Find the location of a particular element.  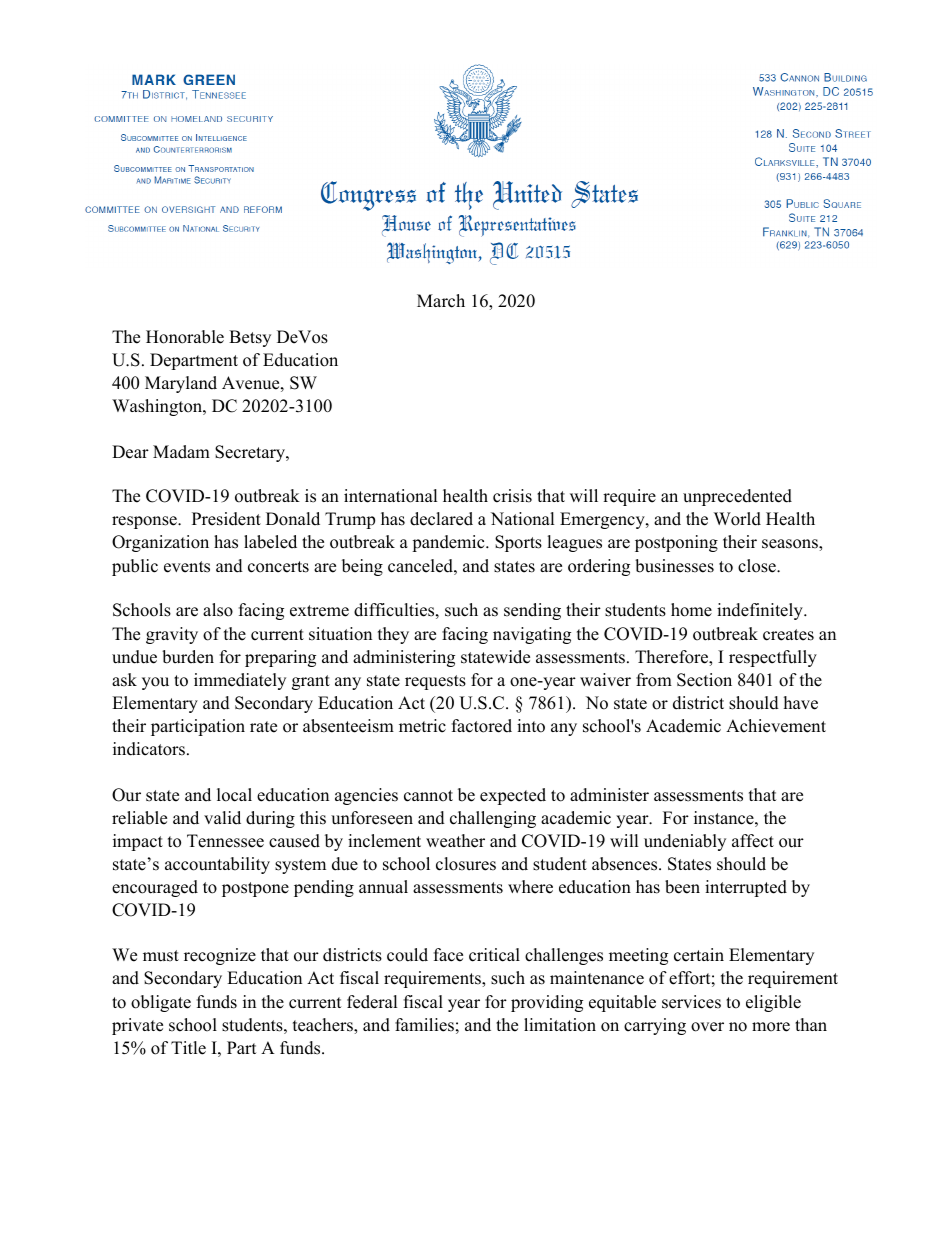

unprecedented is located at coordinates (737, 497).
